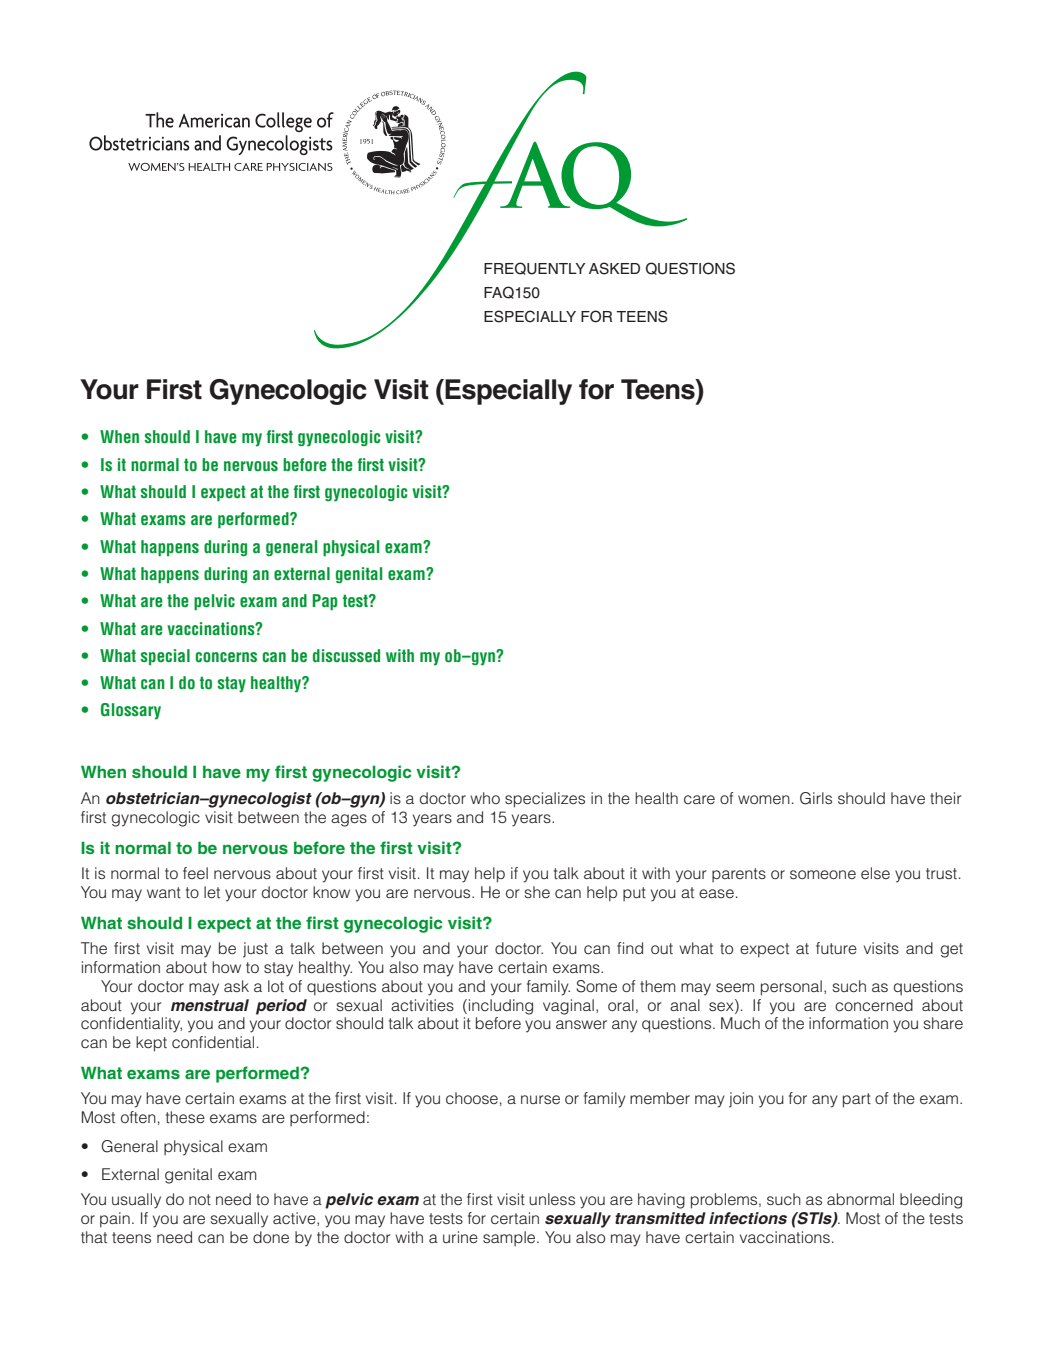 This screenshot has width=1045, height=1352. What do you see at coordinates (131, 711) in the screenshot?
I see `Glossary` at bounding box center [131, 711].
